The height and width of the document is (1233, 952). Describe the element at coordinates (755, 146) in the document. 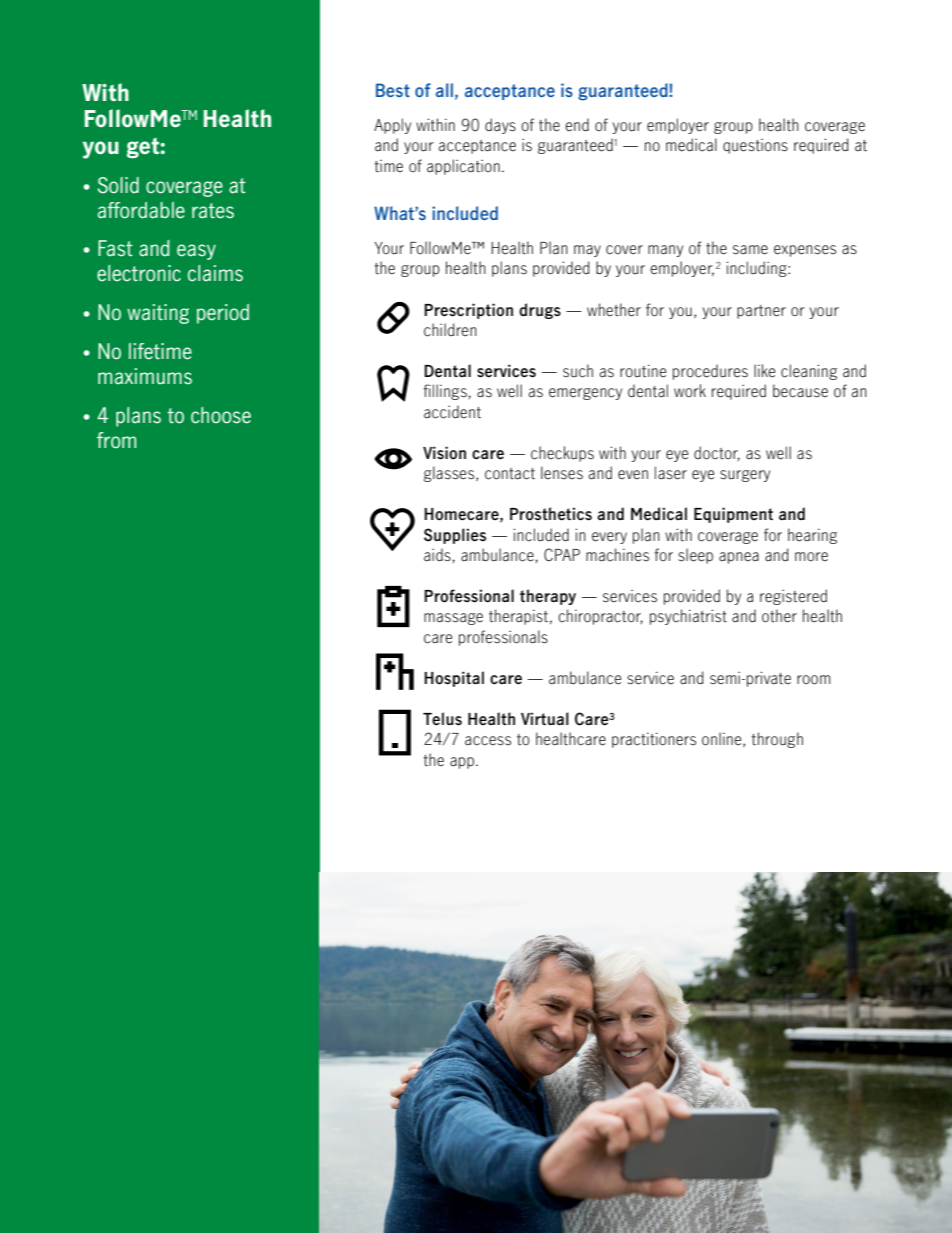

I see `questions` at that location.
